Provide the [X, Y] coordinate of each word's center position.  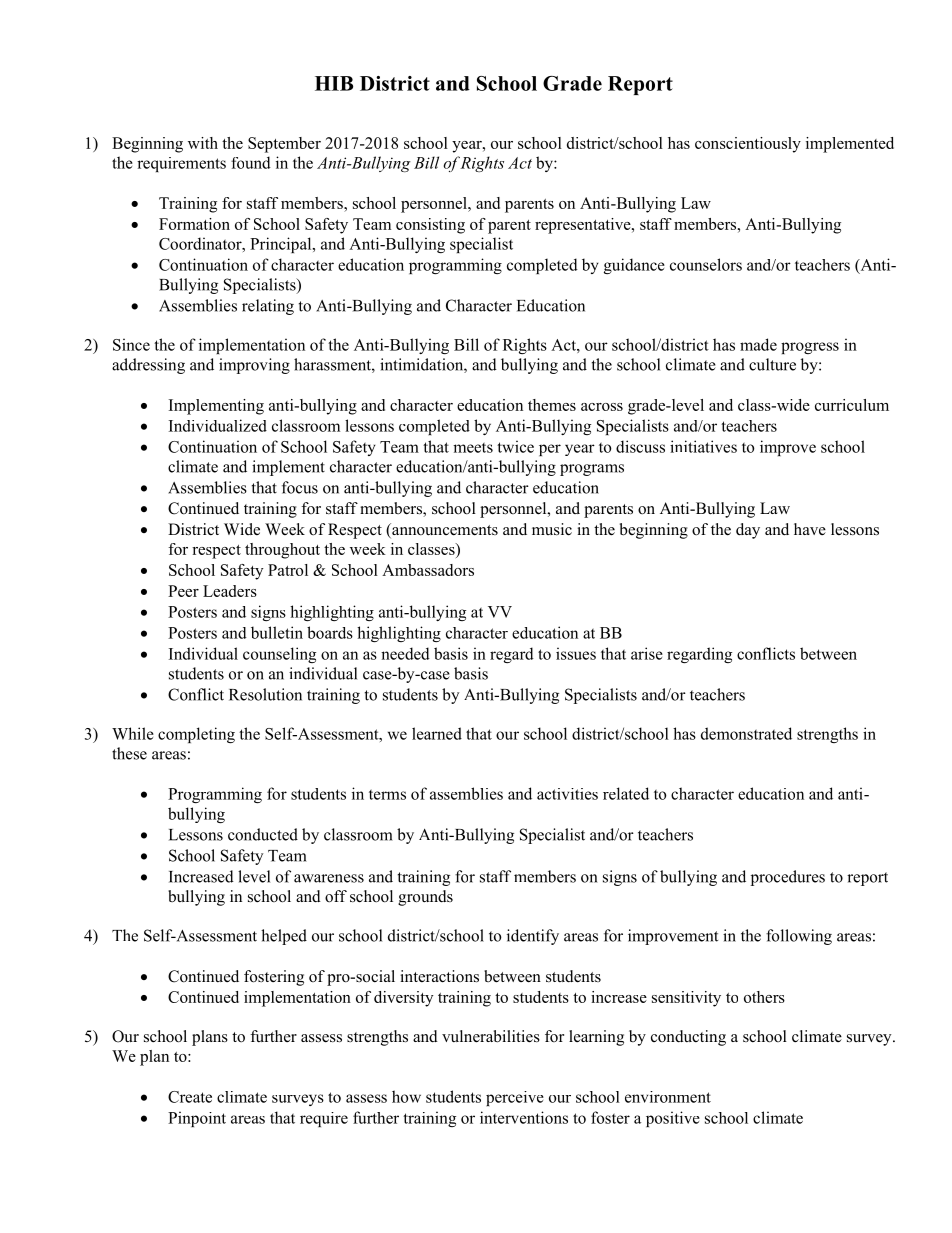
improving [254, 366]
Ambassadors [428, 570]
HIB [334, 83]
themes [552, 405]
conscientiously [748, 145]
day [748, 531]
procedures [788, 878]
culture [772, 364]
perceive [515, 1098]
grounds [425, 898]
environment [668, 1097]
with [203, 143]
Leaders [230, 591]
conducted [263, 834]
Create [190, 1097]
